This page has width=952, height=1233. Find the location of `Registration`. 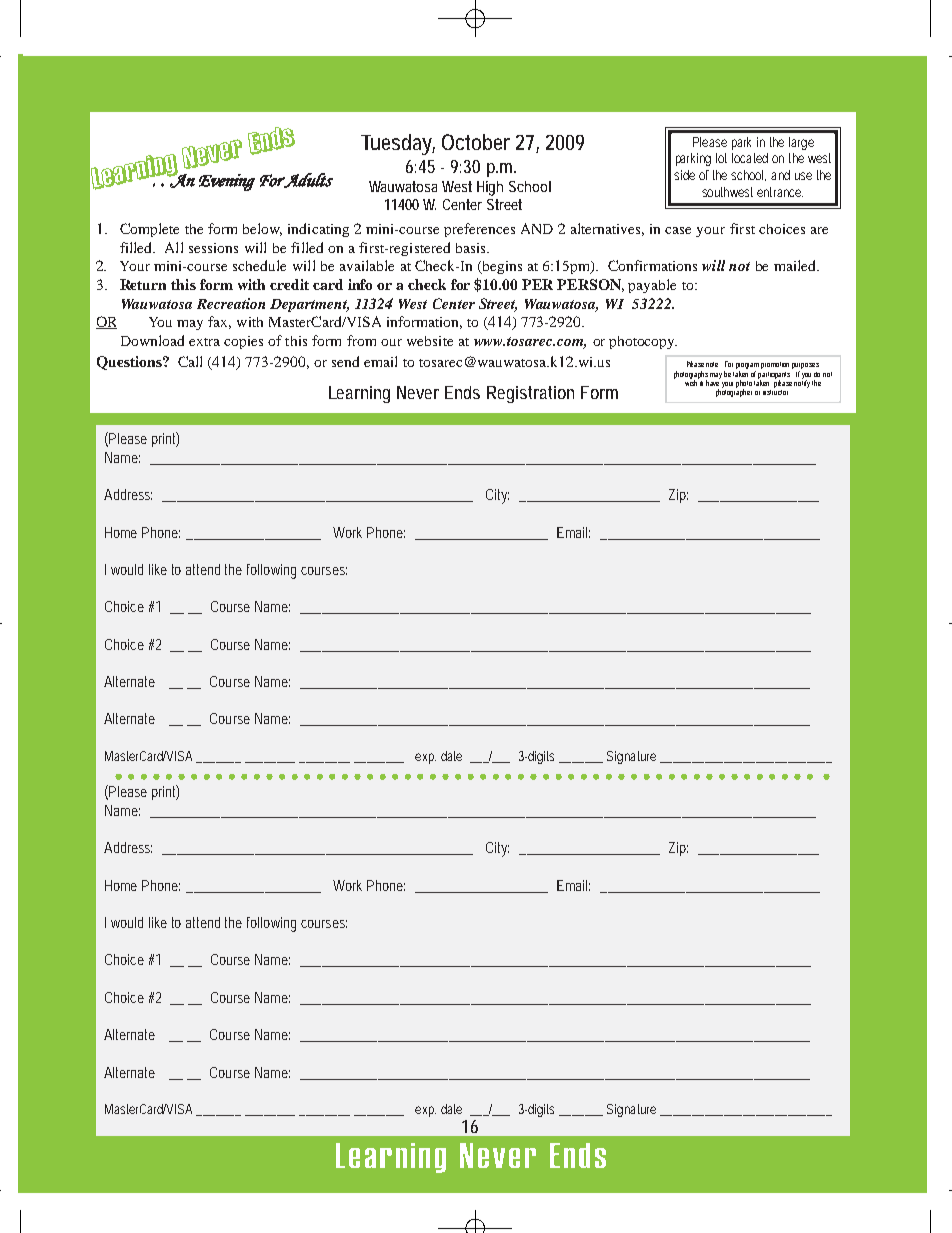

Registration is located at coordinates (530, 394).
